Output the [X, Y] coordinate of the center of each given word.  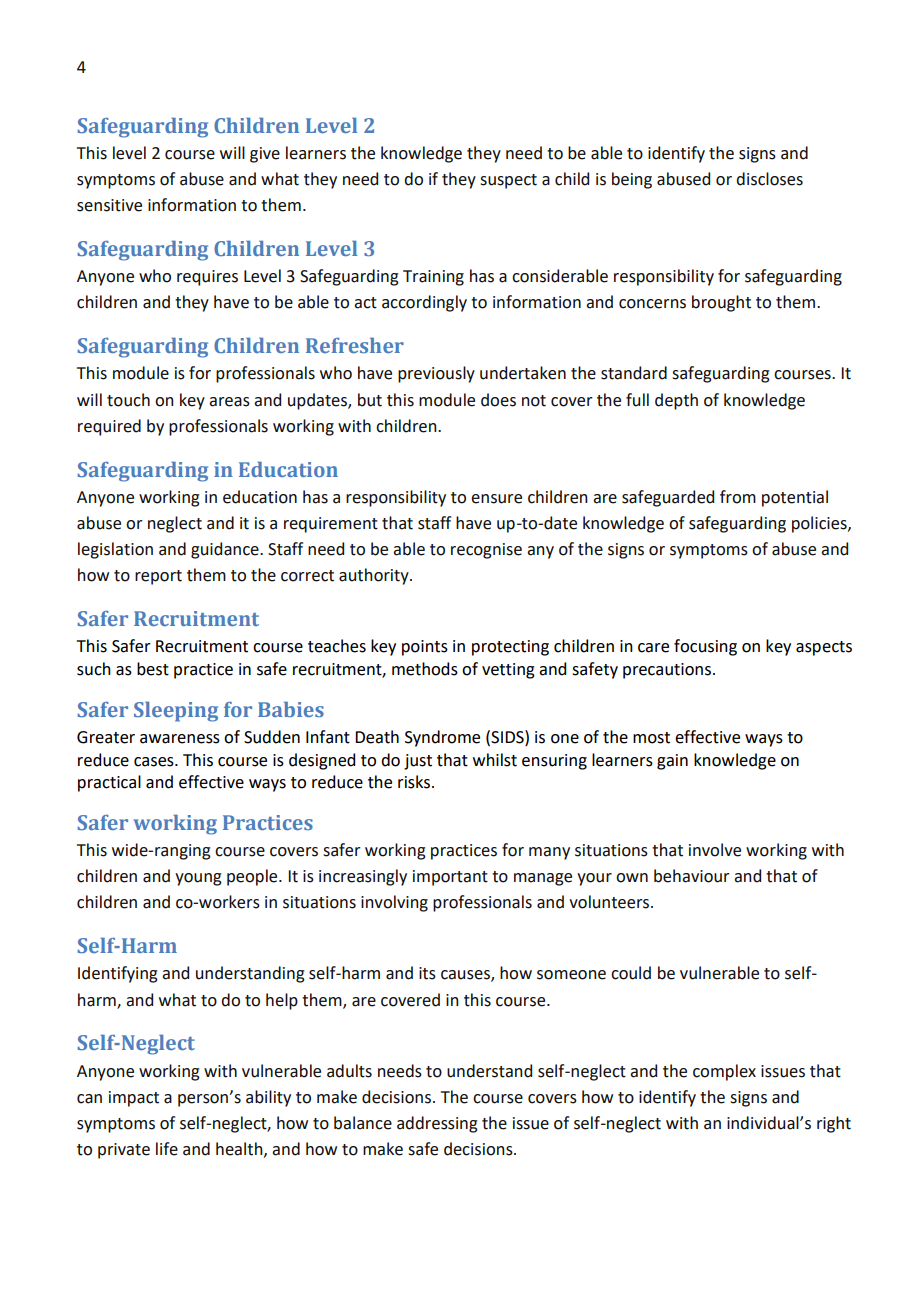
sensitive [109, 205]
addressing [437, 1124]
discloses [769, 179]
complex [724, 1072]
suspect [508, 181]
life [167, 1149]
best [153, 669]
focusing [705, 647]
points [425, 648]
